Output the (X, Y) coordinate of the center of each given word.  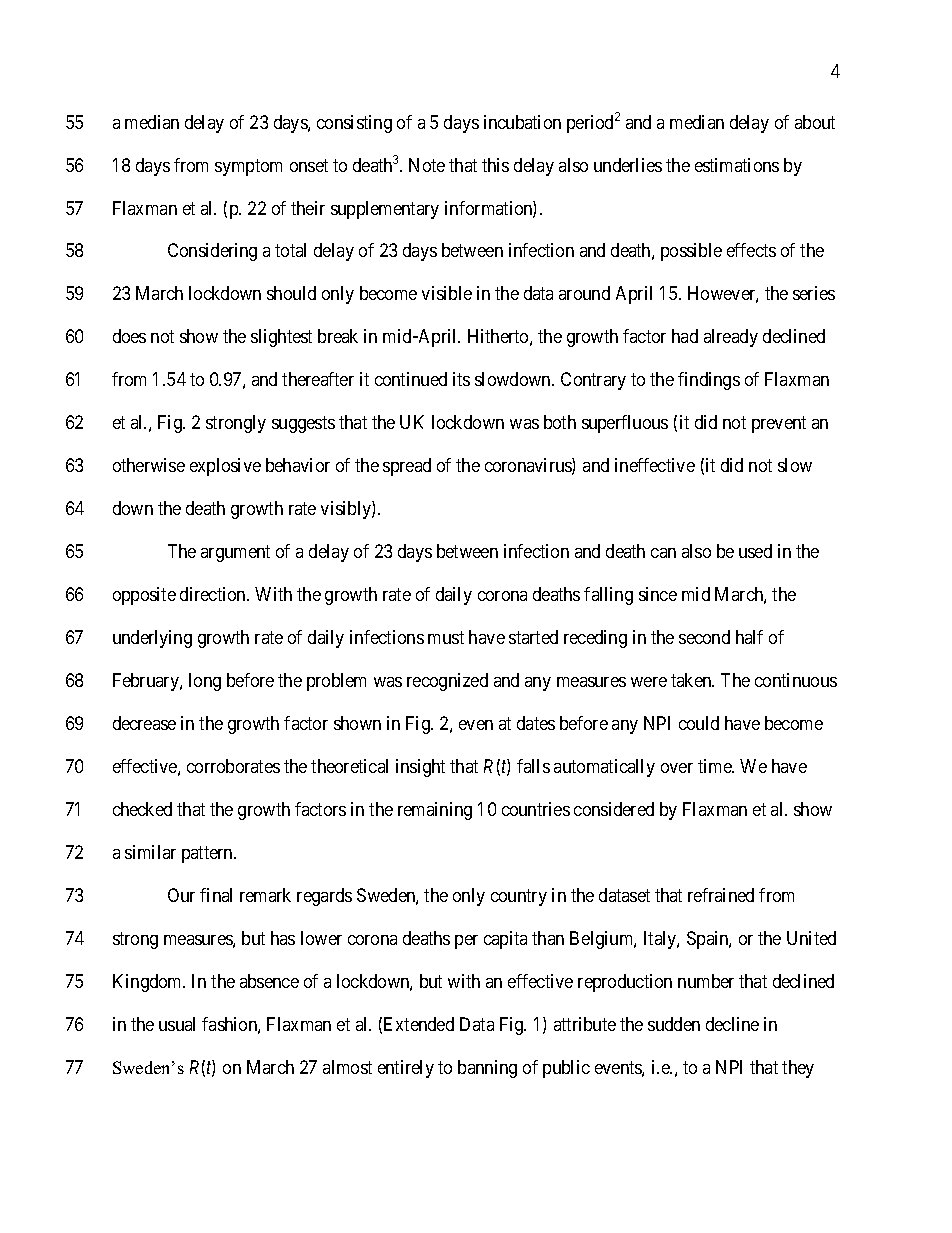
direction (214, 594)
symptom (248, 167)
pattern (208, 854)
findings (709, 381)
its (461, 379)
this (495, 165)
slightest (281, 338)
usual (177, 1024)
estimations (737, 165)
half (749, 637)
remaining (435, 811)
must (446, 637)
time (715, 766)
